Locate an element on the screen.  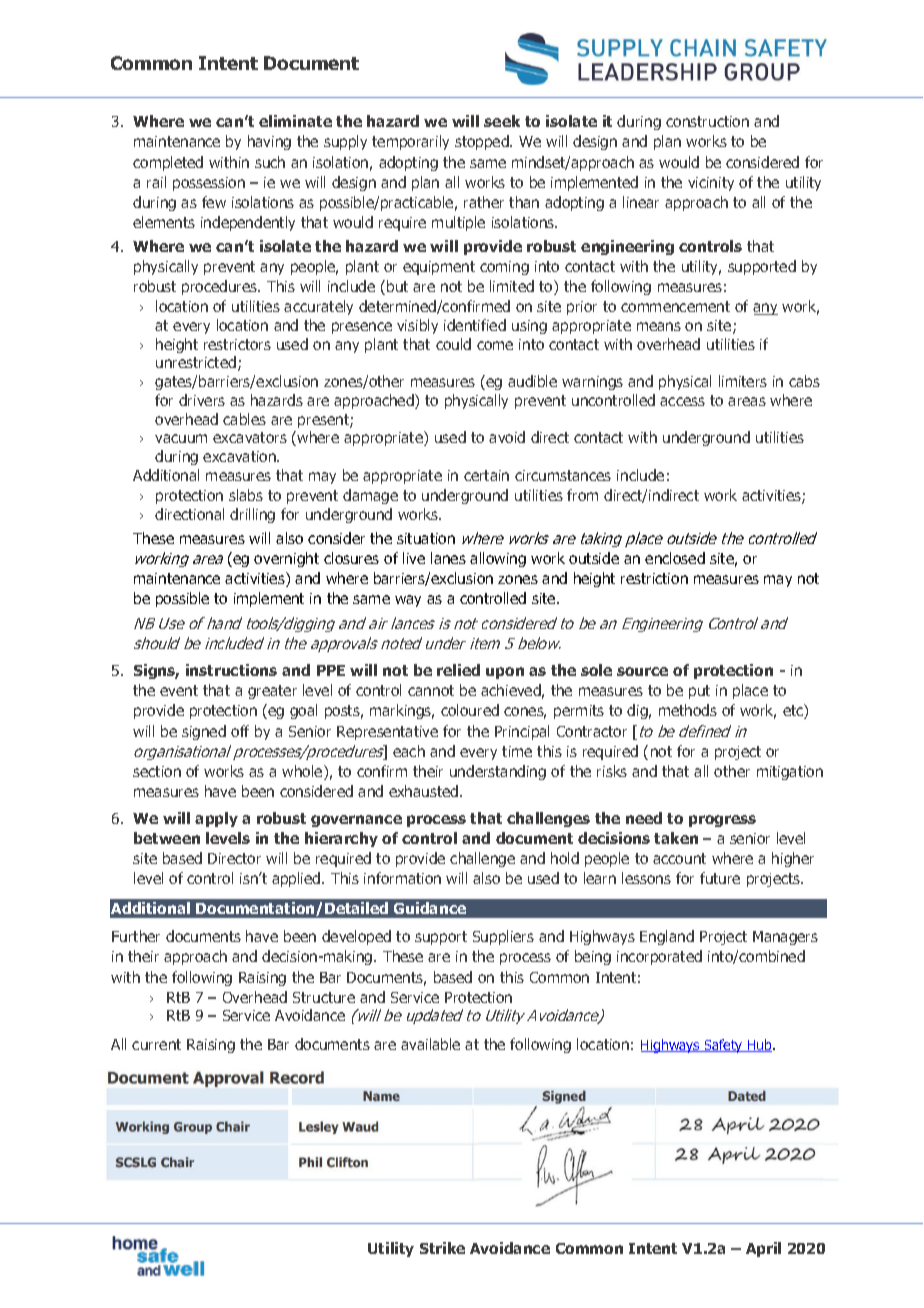
current is located at coordinates (156, 1044).
